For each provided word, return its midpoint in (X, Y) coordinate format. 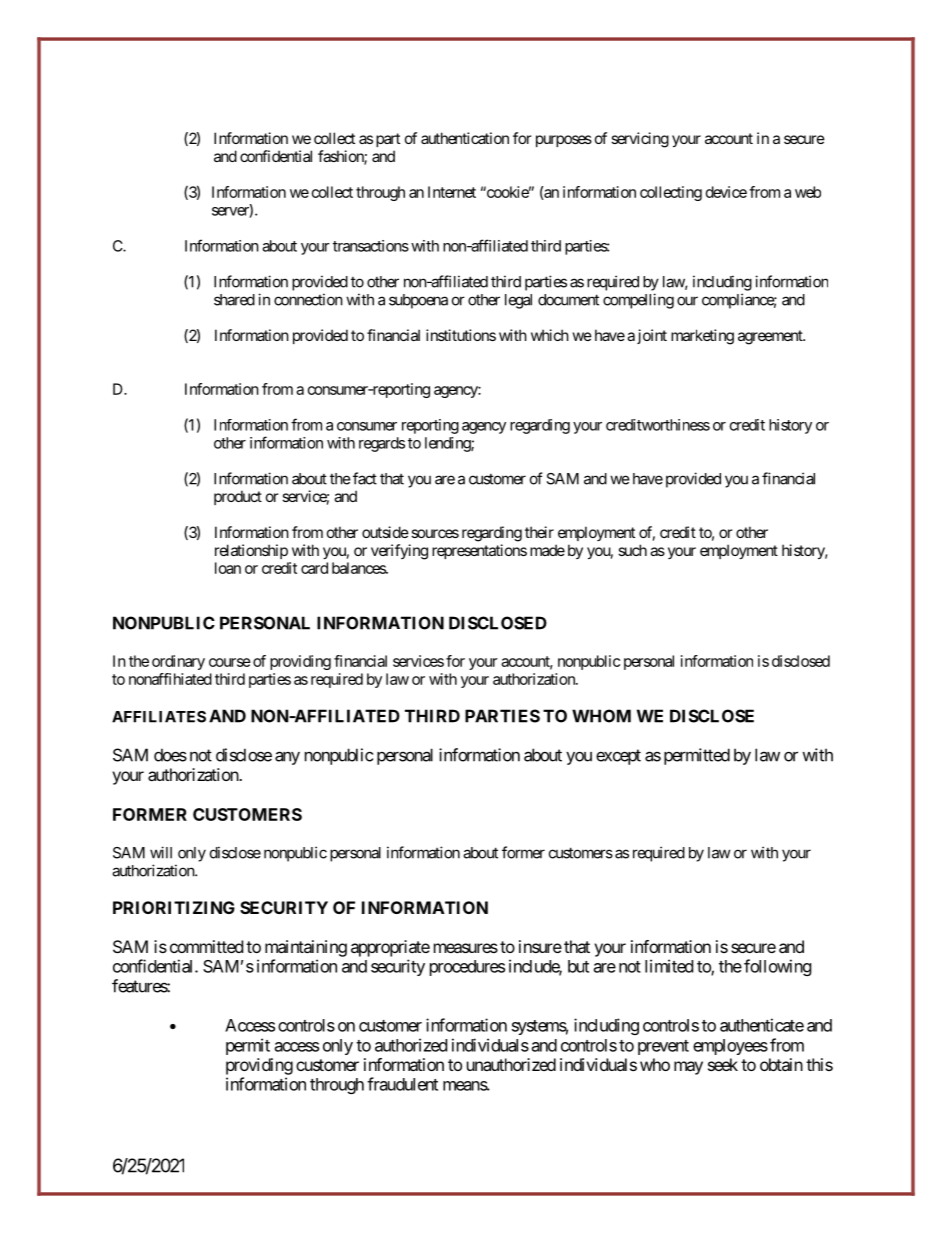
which (550, 335)
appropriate (390, 948)
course (230, 662)
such (632, 550)
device (726, 192)
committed (206, 946)
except (618, 757)
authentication (465, 138)
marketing (702, 337)
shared (234, 300)
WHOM (601, 716)
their (539, 532)
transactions (371, 246)
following (778, 967)
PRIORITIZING (174, 907)
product (238, 497)
